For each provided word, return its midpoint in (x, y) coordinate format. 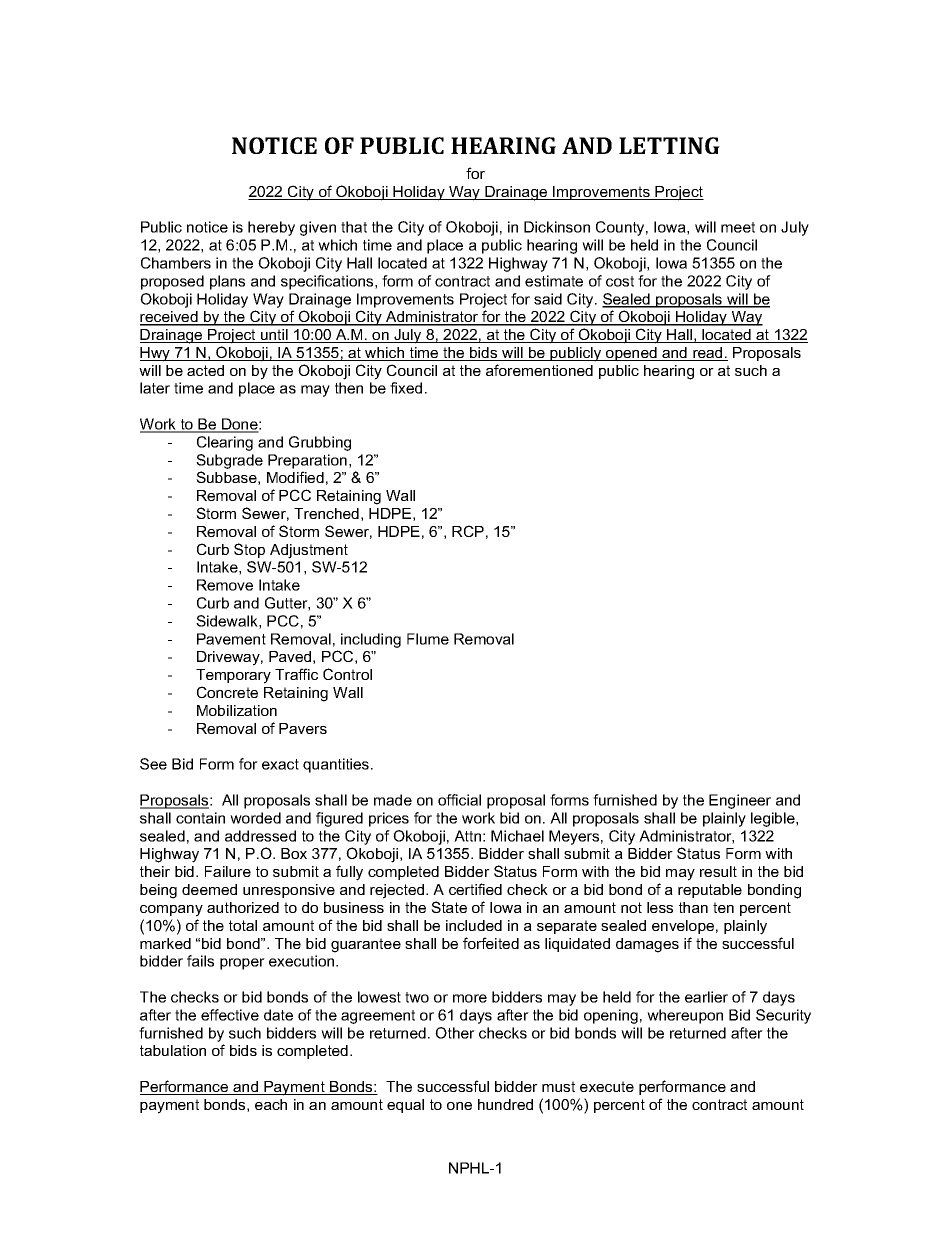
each (271, 1104)
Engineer (740, 801)
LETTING (669, 145)
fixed (406, 388)
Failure (228, 871)
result (718, 871)
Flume (428, 639)
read (708, 354)
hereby (271, 228)
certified (475, 889)
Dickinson (557, 227)
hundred (505, 1104)
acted (205, 370)
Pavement (231, 639)
